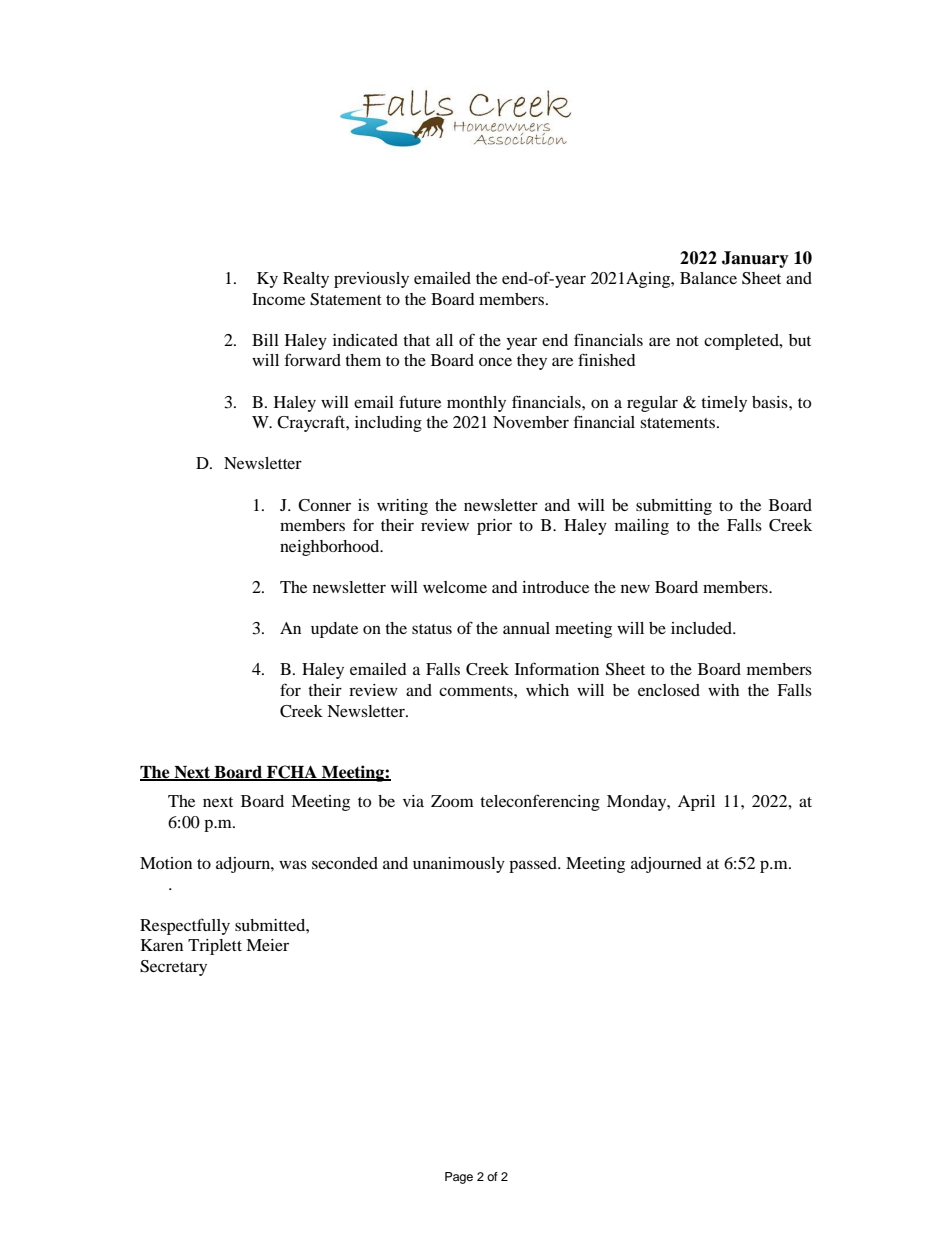 Image resolution: width=952 pixels, height=1233 pixels. Describe the element at coordinates (293, 864) in the page. I see `was` at that location.
